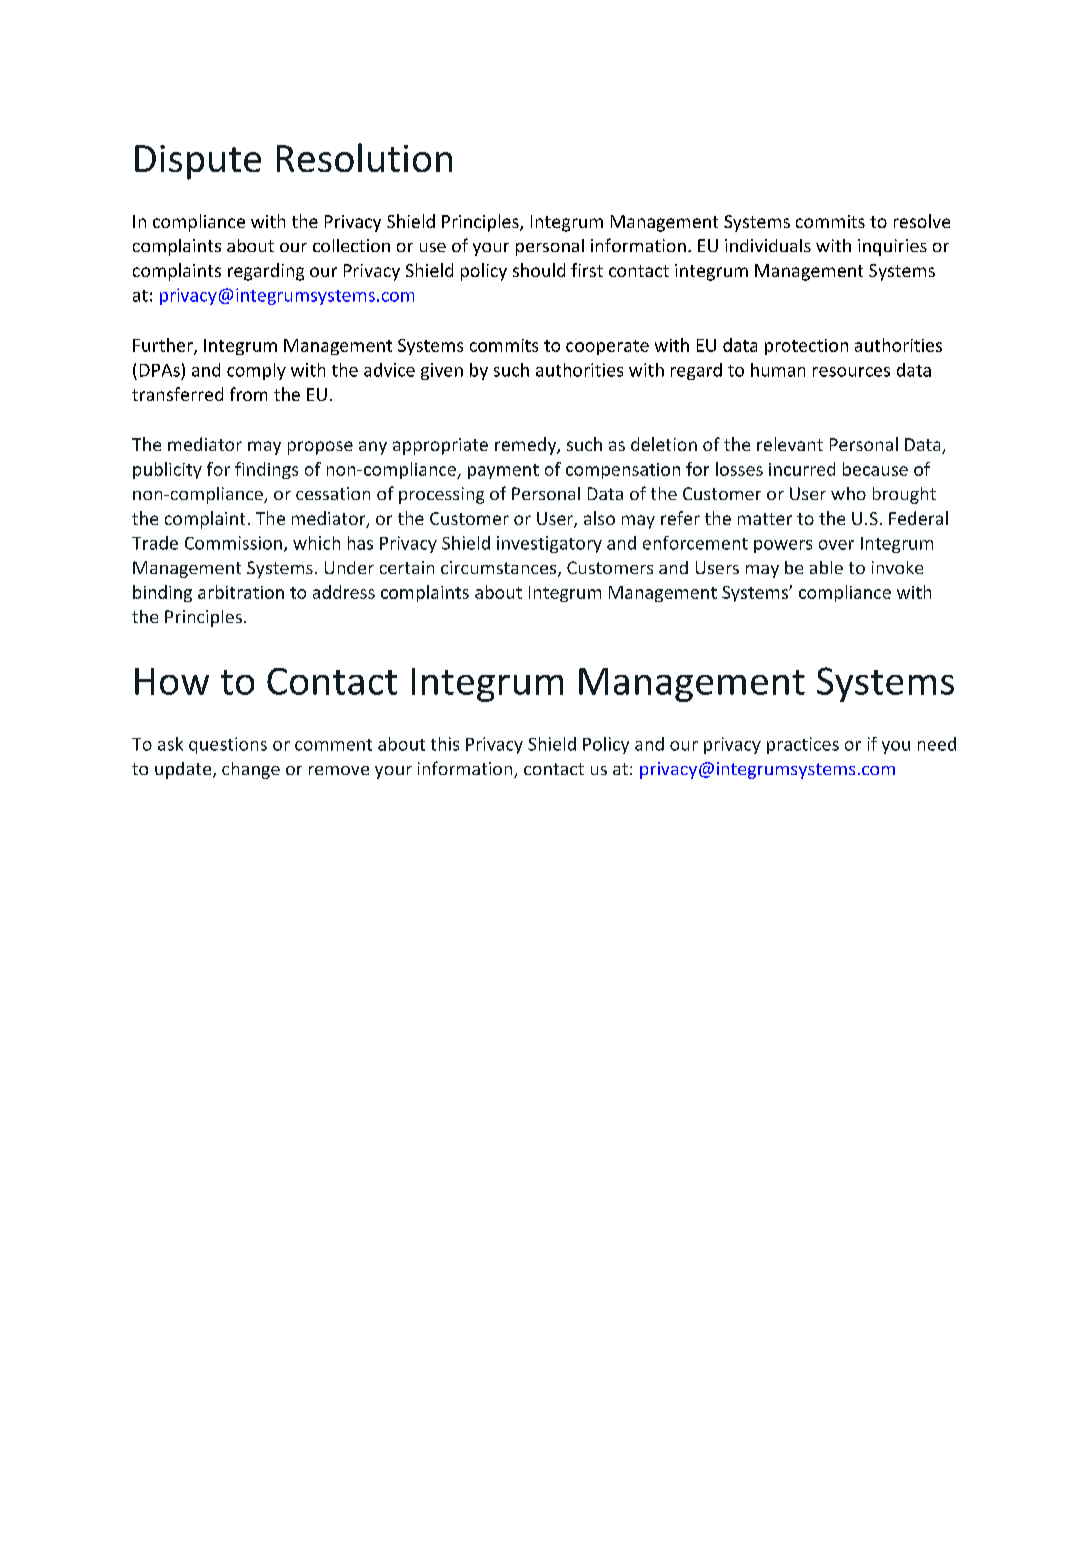 This screenshot has height=1541, width=1089. I want to click on this, so click(445, 744).
